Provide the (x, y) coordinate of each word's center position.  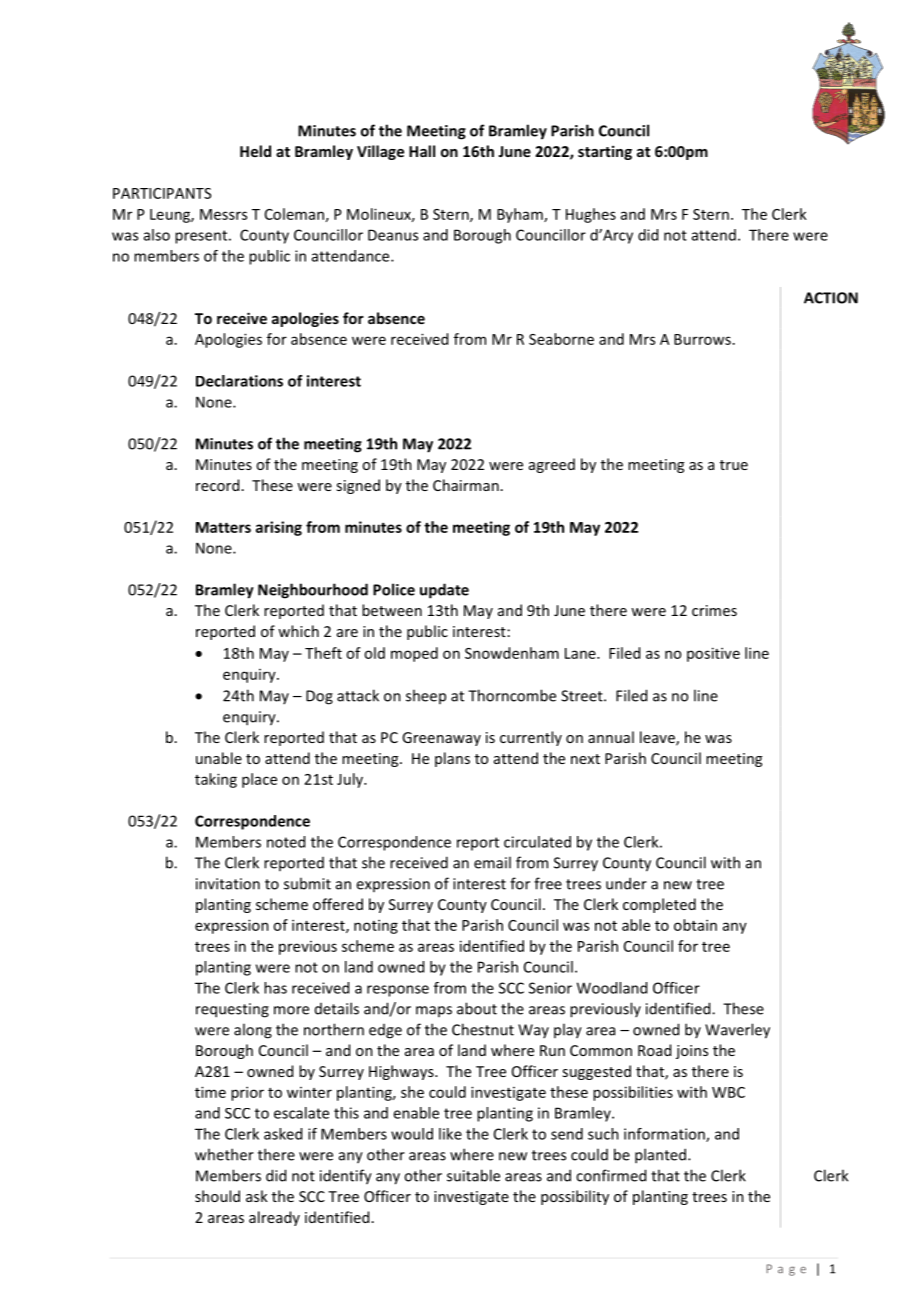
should (217, 1196)
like (450, 1134)
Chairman (466, 485)
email (492, 862)
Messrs (223, 214)
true (734, 465)
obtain (695, 925)
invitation (228, 884)
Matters (223, 527)
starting (605, 152)
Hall (422, 151)
